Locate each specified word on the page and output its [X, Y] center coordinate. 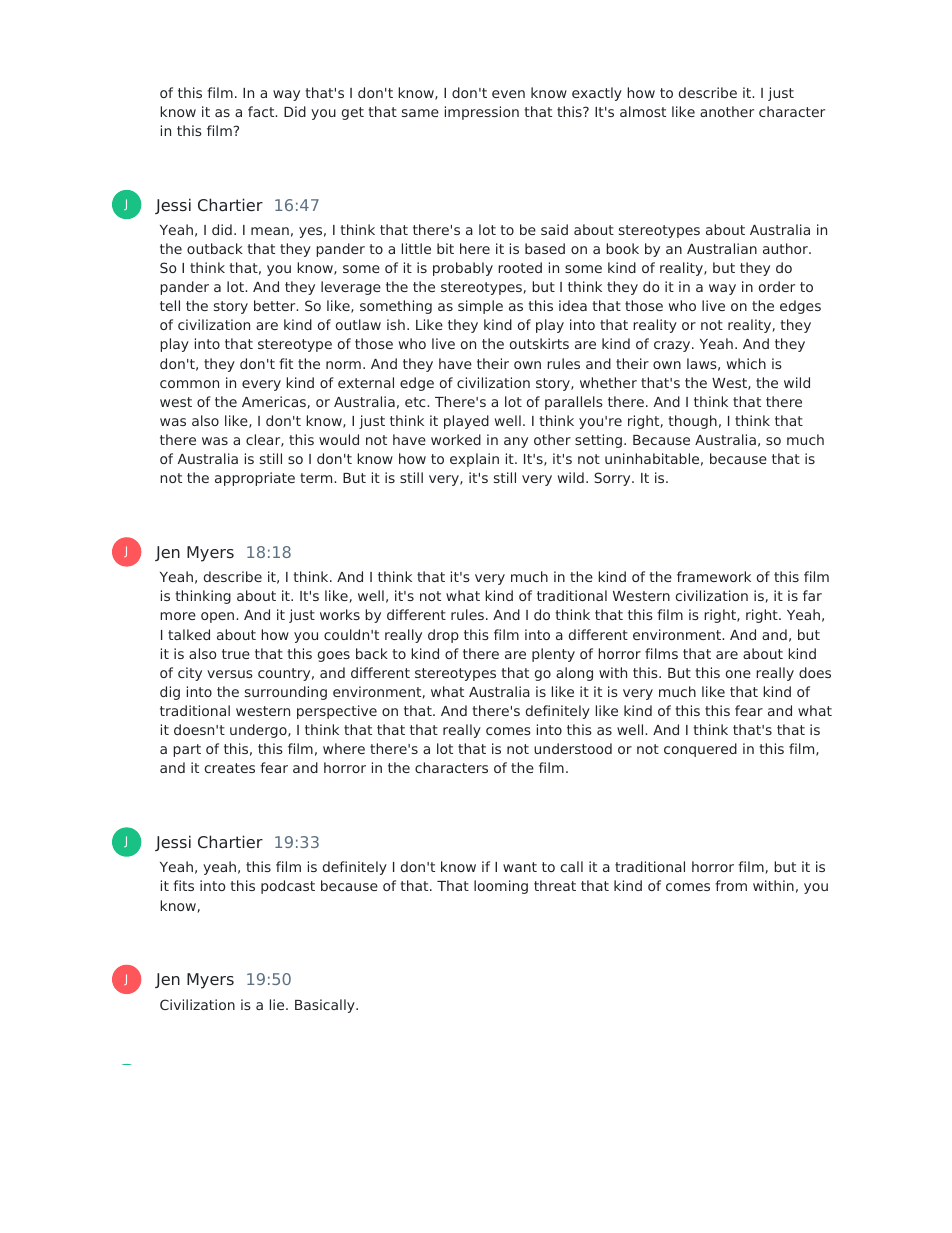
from [731, 885]
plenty [553, 655]
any [516, 442]
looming [501, 887]
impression [482, 113]
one [738, 674]
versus [230, 674]
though [692, 422]
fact [262, 111]
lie [278, 1004]
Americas [274, 401]
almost [643, 111]
